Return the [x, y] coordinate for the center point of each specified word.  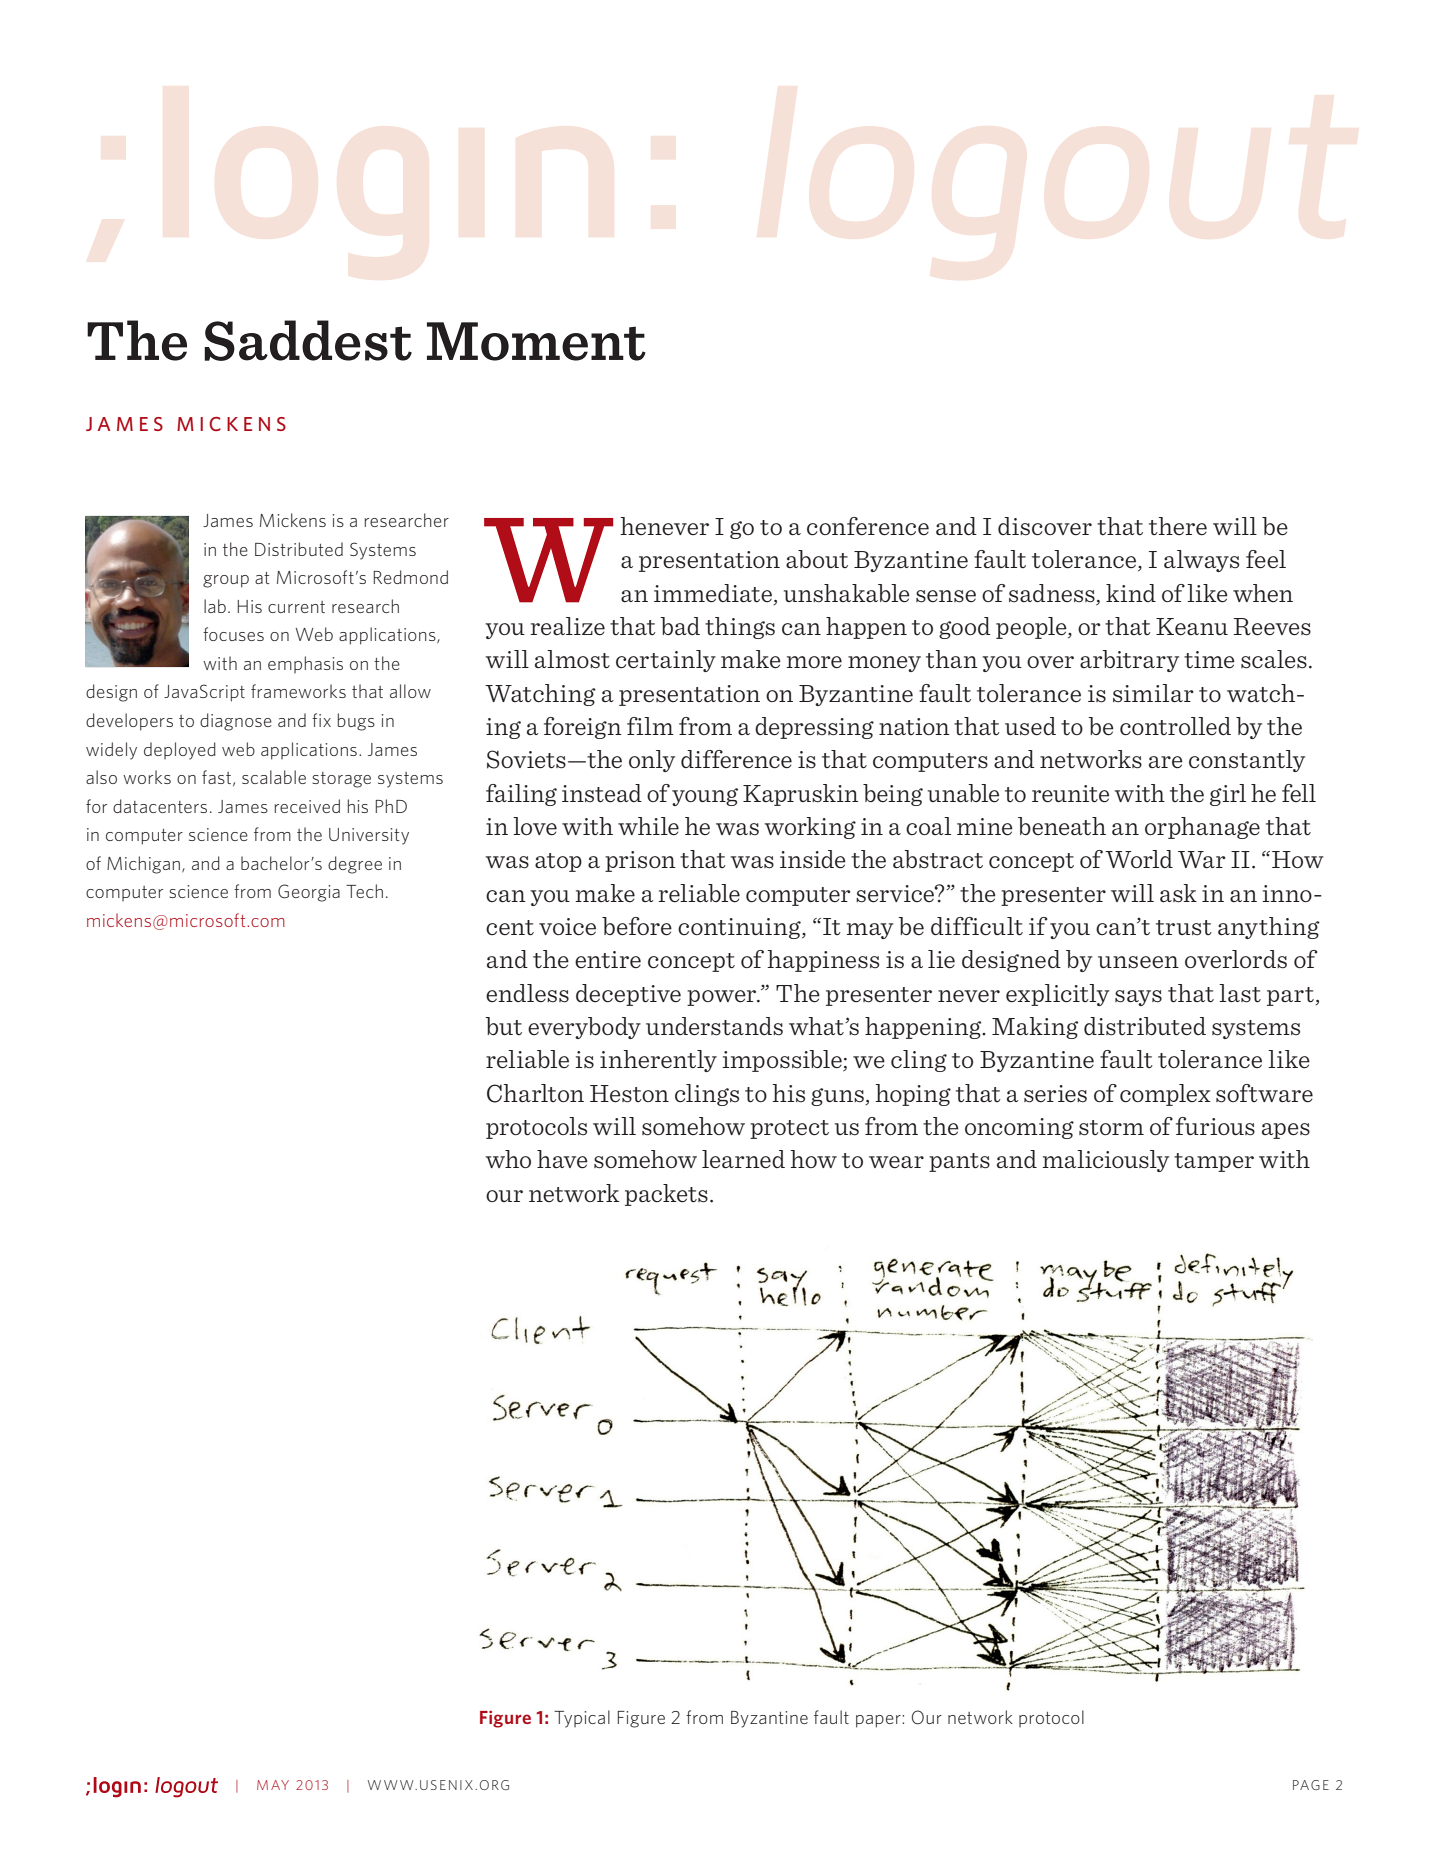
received [307, 806]
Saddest [308, 340]
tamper [1214, 1162]
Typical [582, 1719]
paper [879, 1721]
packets [666, 1195]
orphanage [1202, 828]
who [508, 1159]
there [1178, 526]
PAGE [1311, 1785]
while [648, 826]
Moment [536, 341]
